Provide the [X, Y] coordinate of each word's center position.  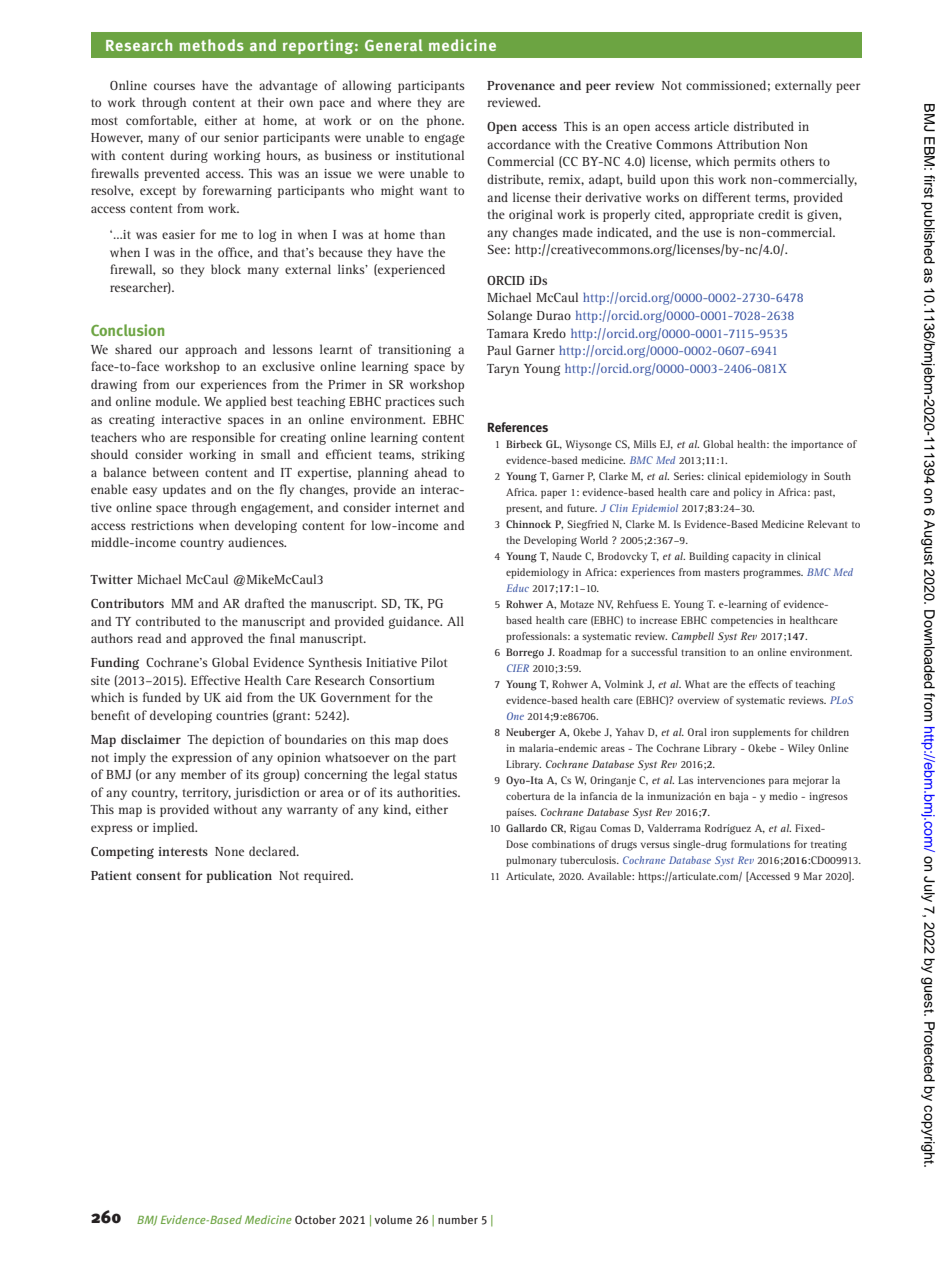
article [711, 126]
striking [443, 455]
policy [748, 493]
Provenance [521, 85]
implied [175, 828]
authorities [428, 792]
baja [738, 797]
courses [174, 86]
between [176, 472]
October [315, 1219]
